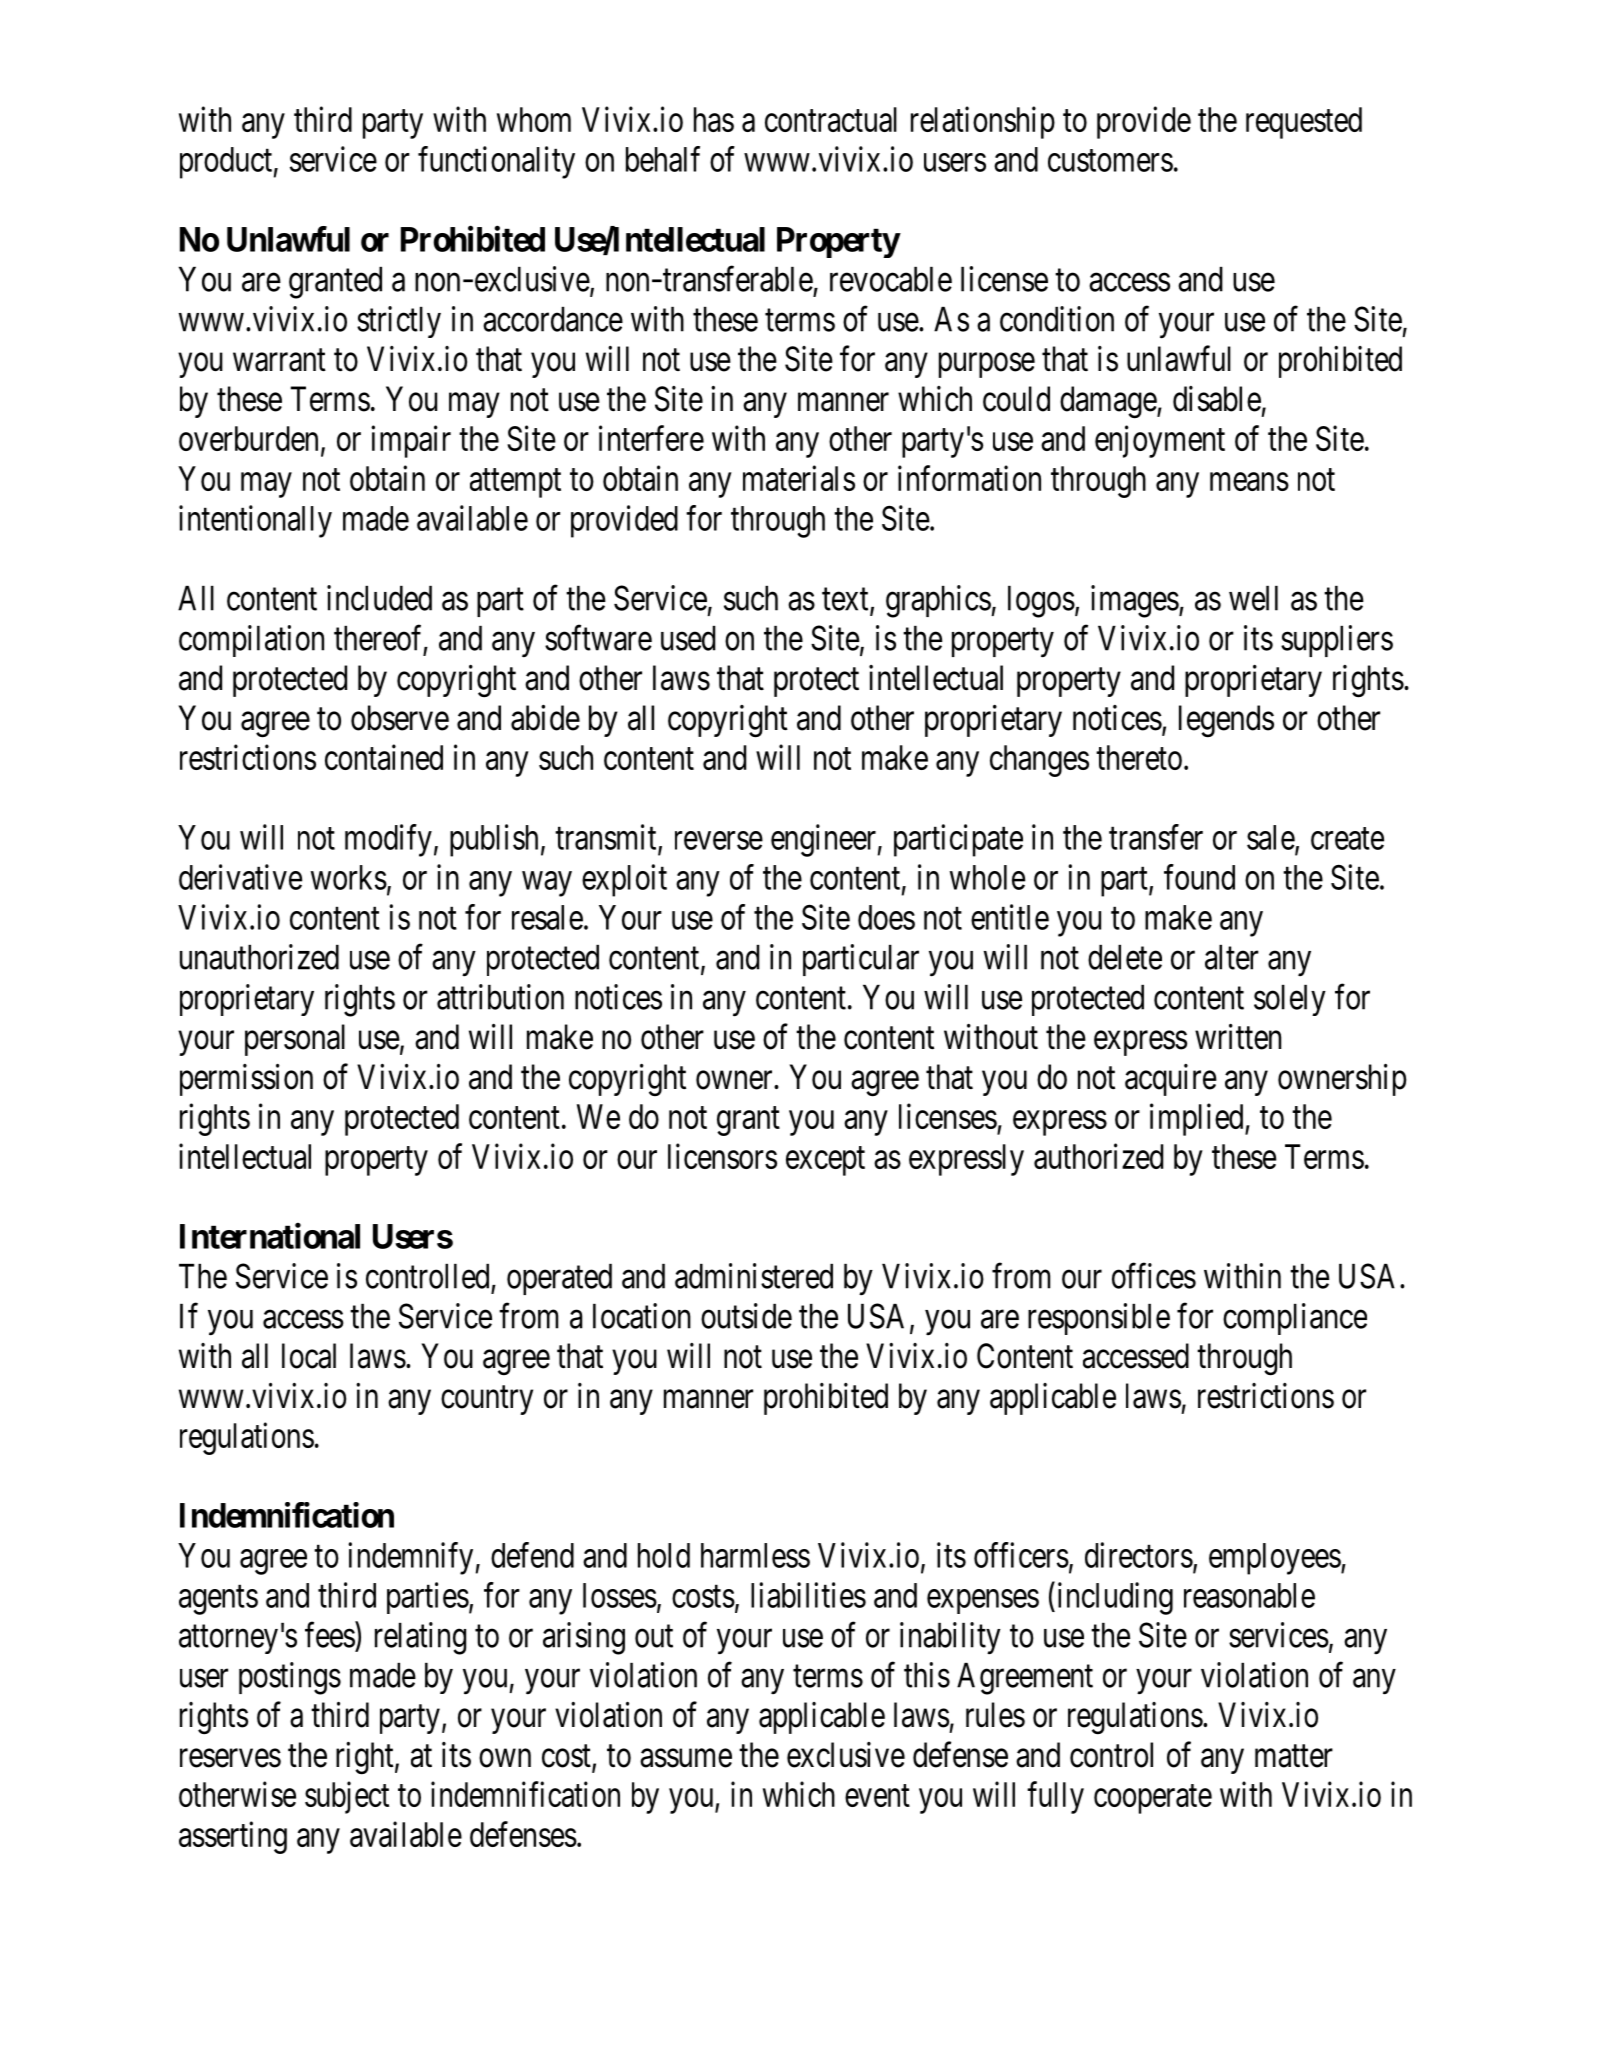 The height and width of the image is (2068, 1598). What do you see at coordinates (664, 1555) in the image?
I see `hold` at bounding box center [664, 1555].
